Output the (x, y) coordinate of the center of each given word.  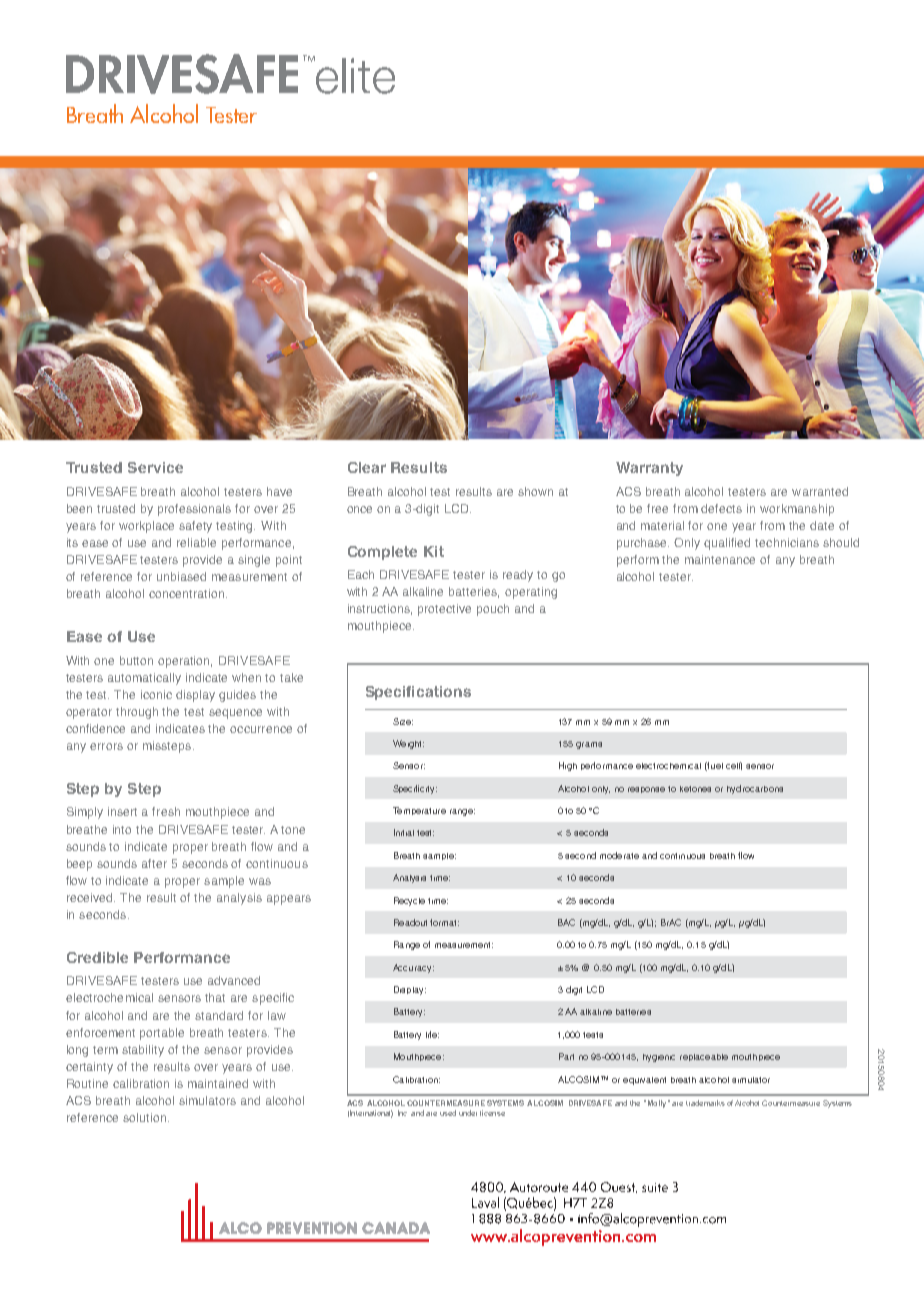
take (291, 677)
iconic (156, 694)
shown (535, 491)
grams (589, 745)
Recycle (409, 901)
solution (144, 1117)
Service (155, 467)
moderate (619, 855)
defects (721, 508)
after (154, 863)
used (448, 1113)
